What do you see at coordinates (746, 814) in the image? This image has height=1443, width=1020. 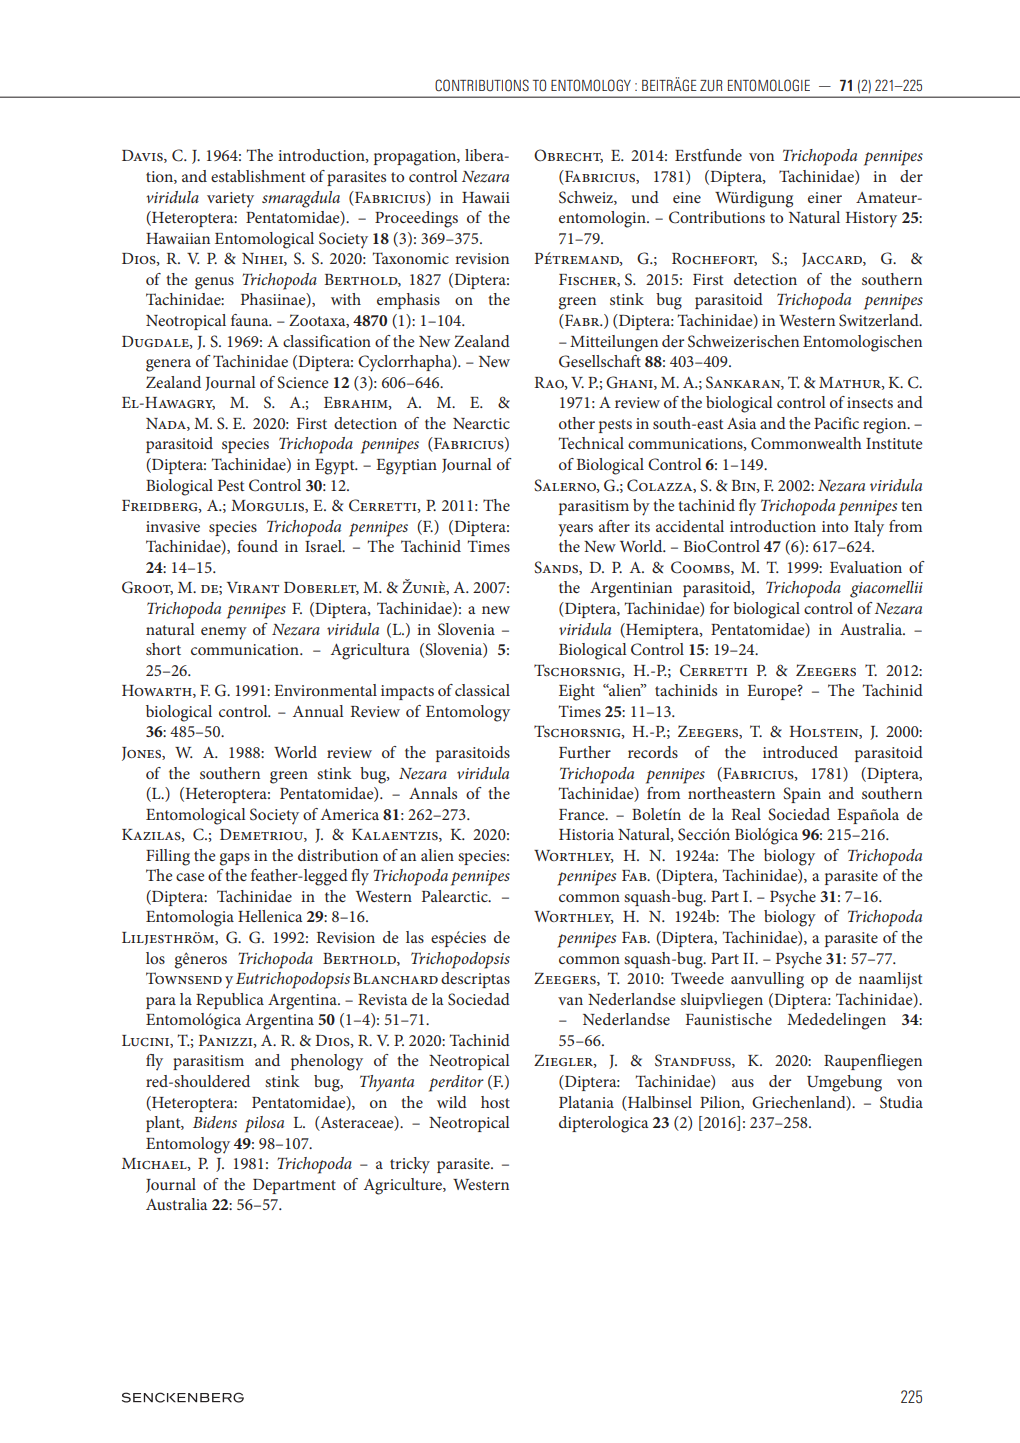 I see `Real` at bounding box center [746, 814].
